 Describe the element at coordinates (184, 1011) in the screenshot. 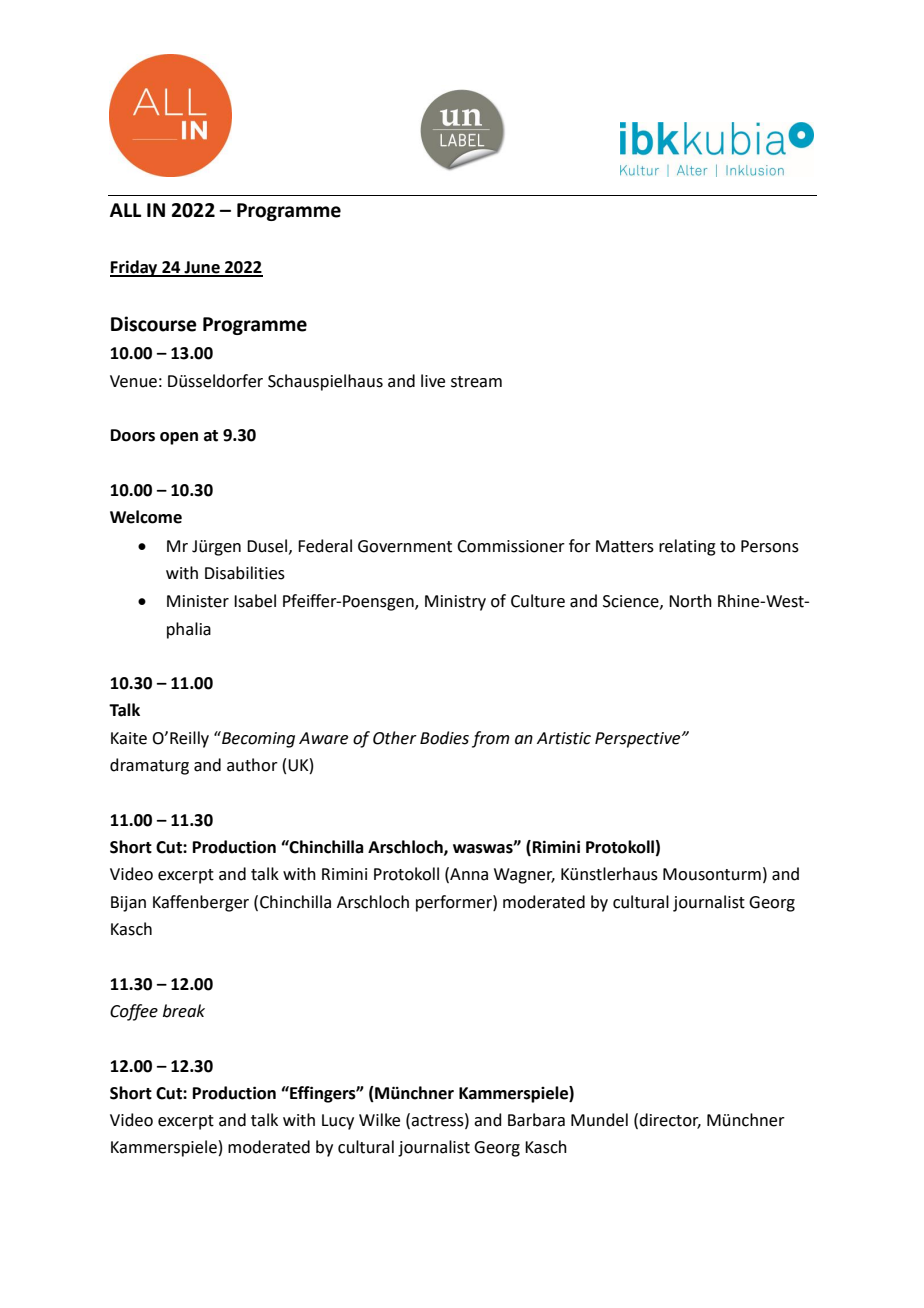

I see `break` at that location.
